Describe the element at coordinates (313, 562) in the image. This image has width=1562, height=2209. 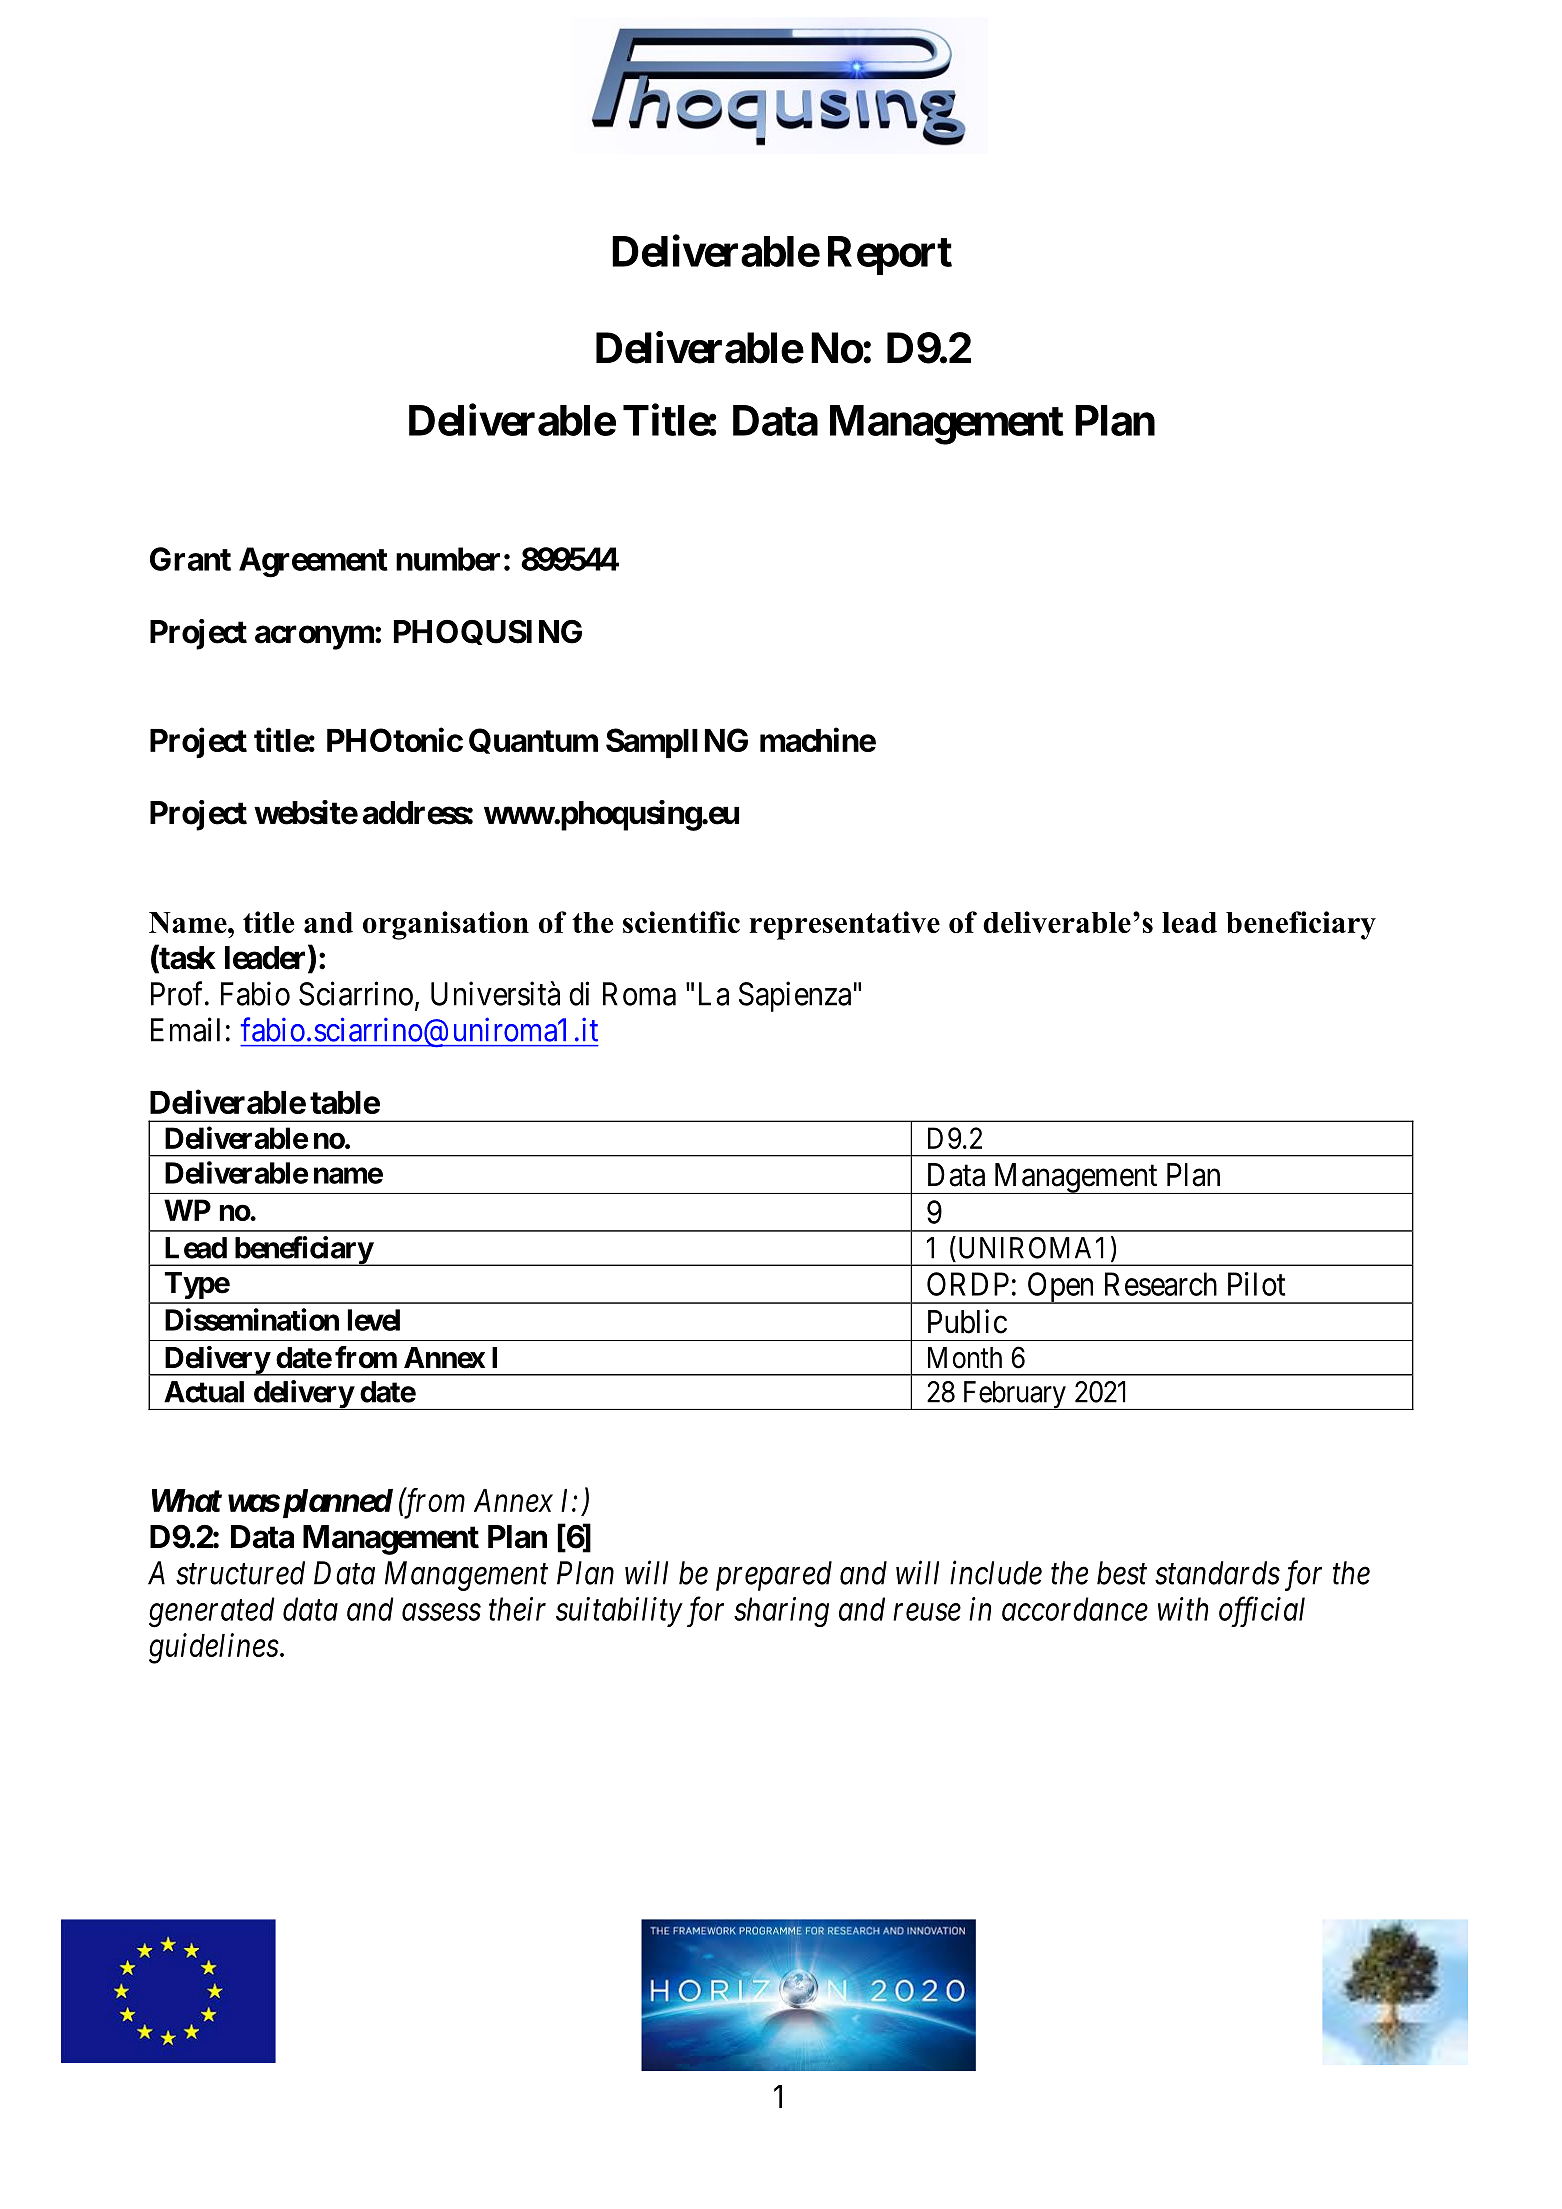
I see `Agreement` at that location.
